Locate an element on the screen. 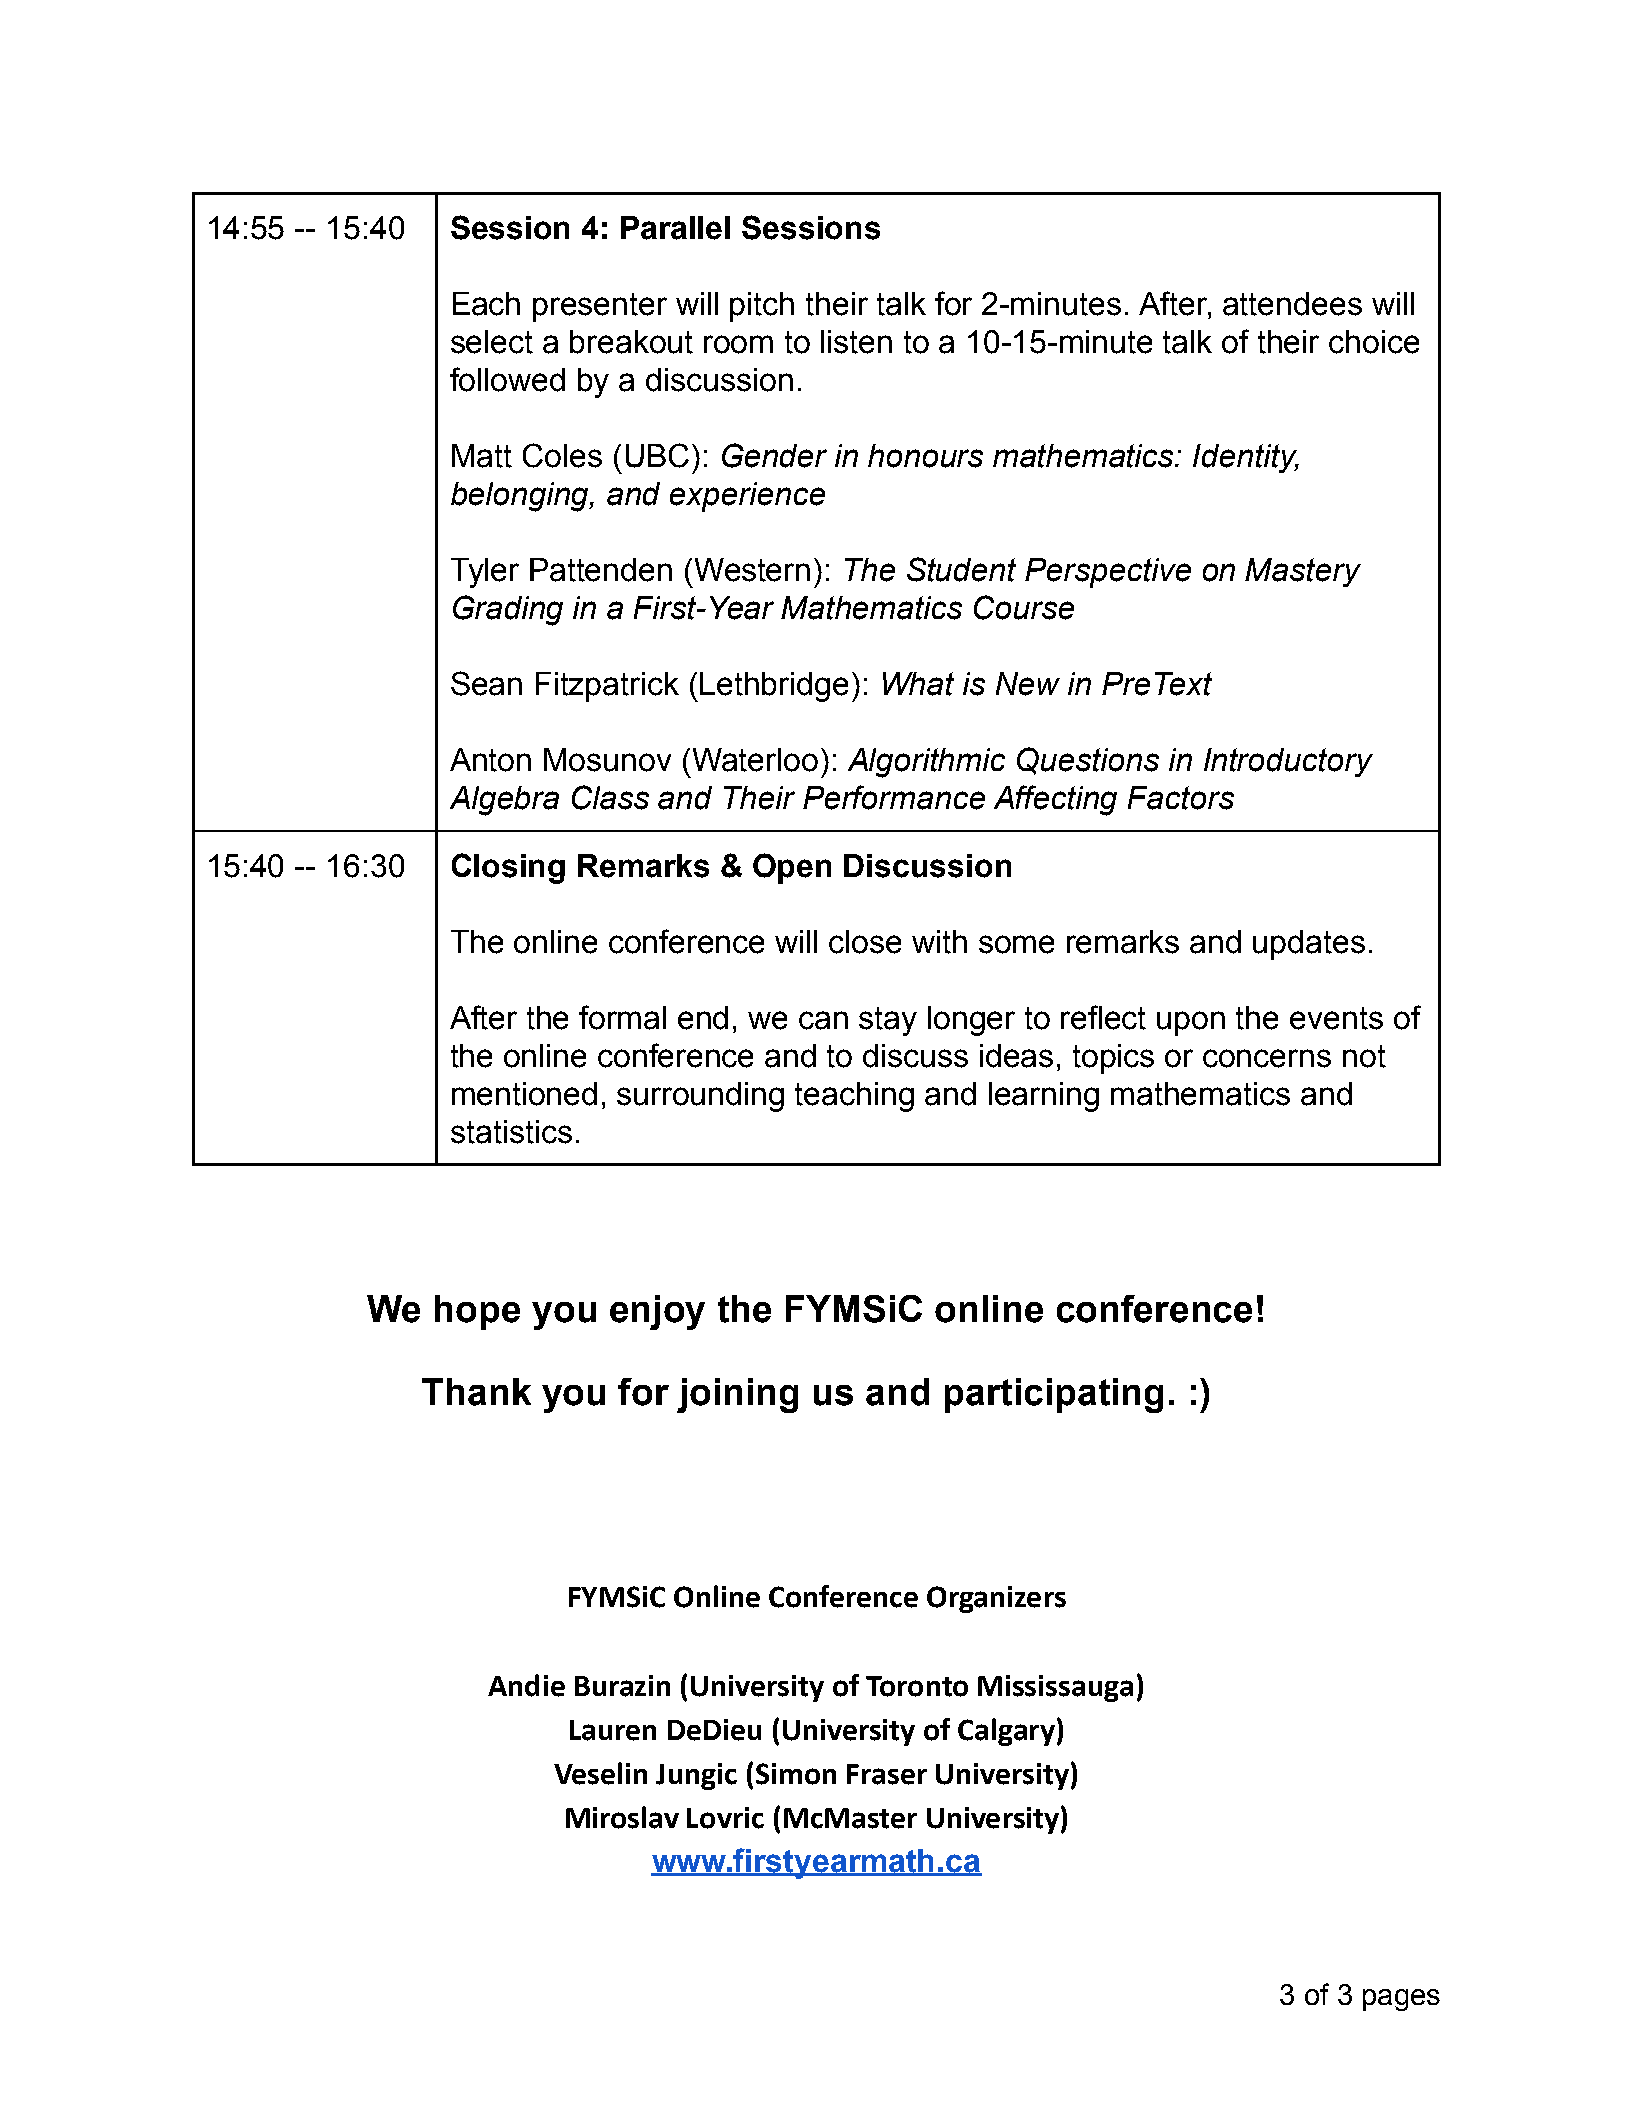  enjoy is located at coordinates (657, 1312).
